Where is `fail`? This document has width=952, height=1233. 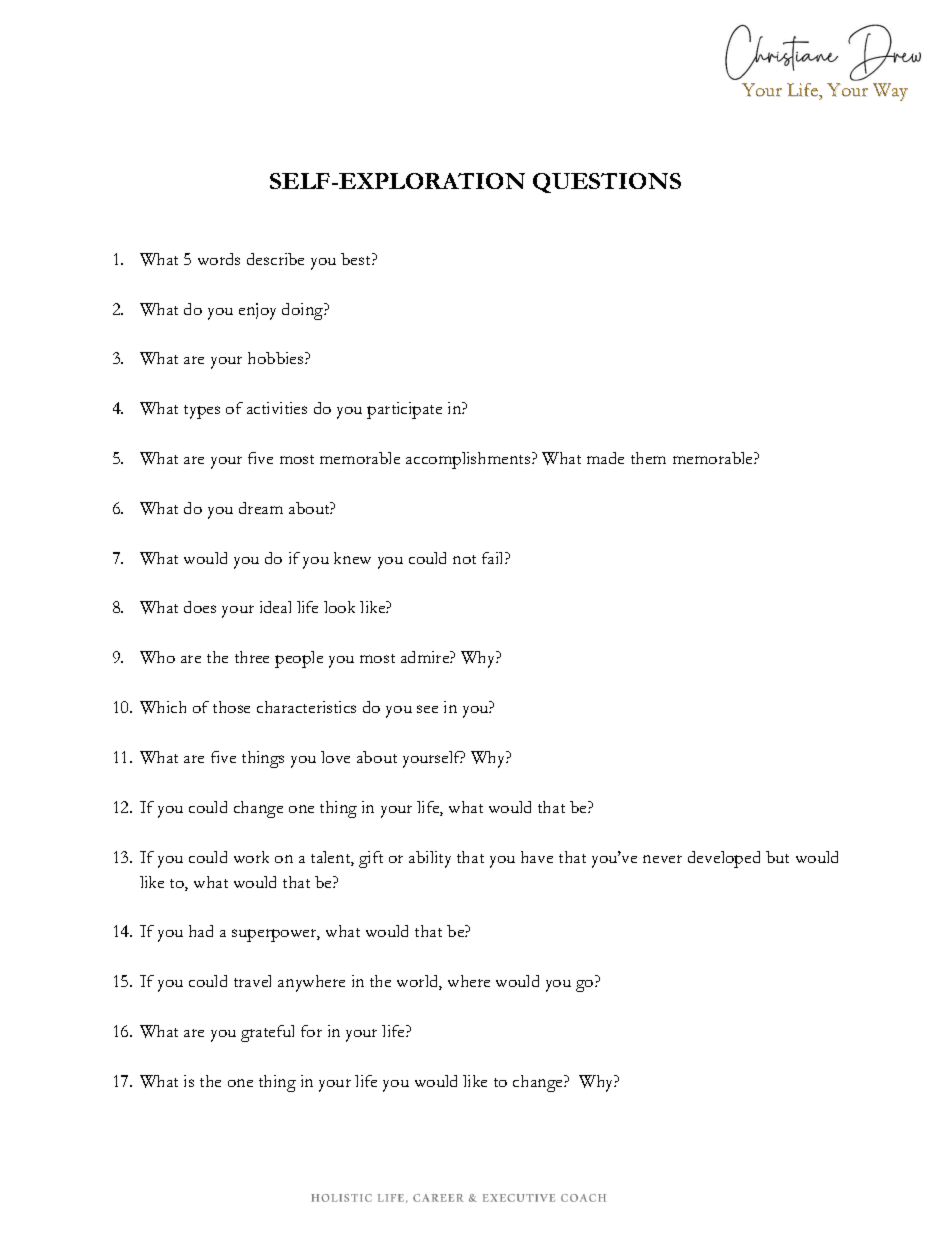 fail is located at coordinates (494, 558).
